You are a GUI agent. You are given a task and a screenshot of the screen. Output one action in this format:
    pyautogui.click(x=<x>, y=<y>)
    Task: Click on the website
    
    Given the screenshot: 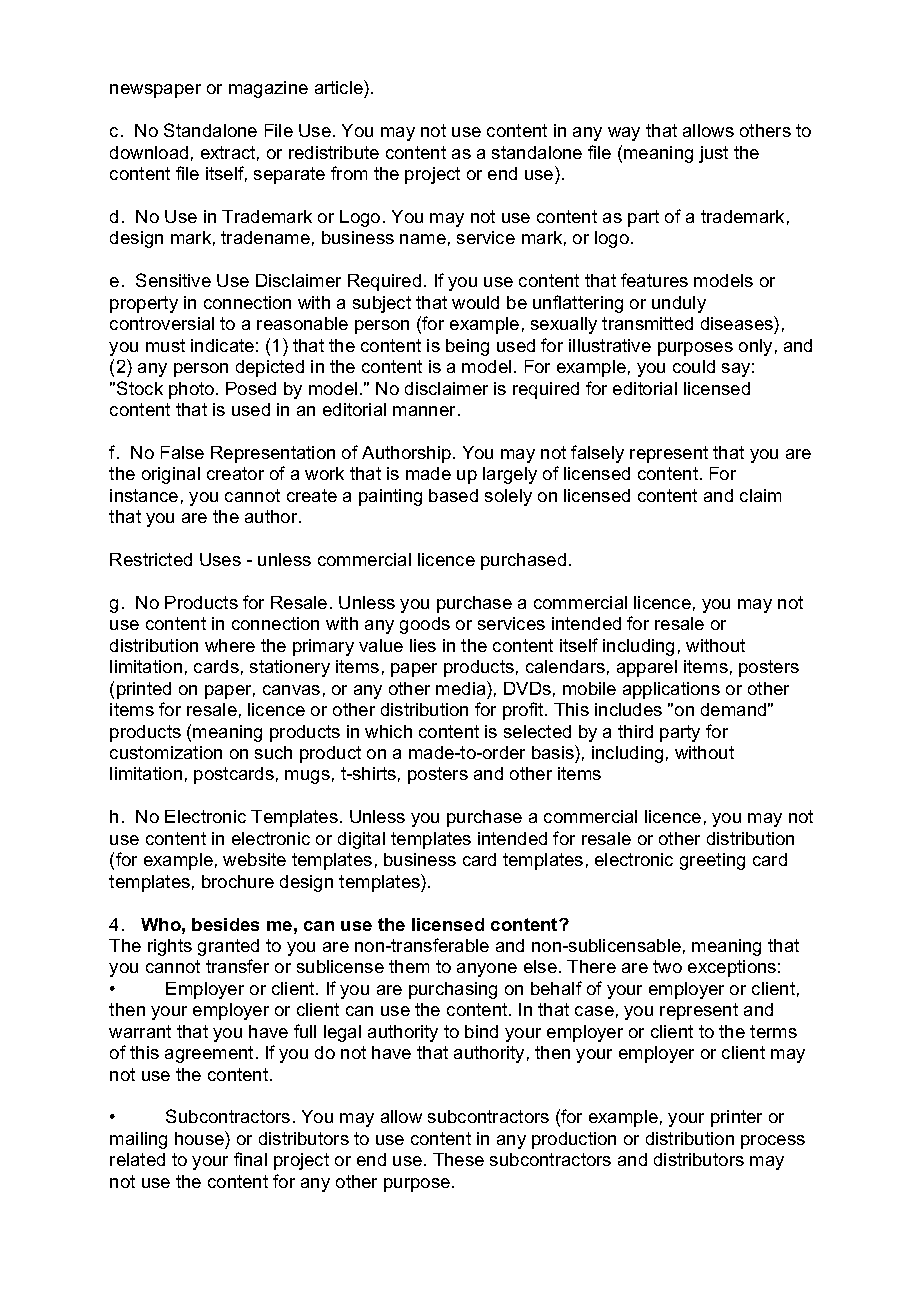 What is the action you would take?
    pyautogui.click(x=254, y=859)
